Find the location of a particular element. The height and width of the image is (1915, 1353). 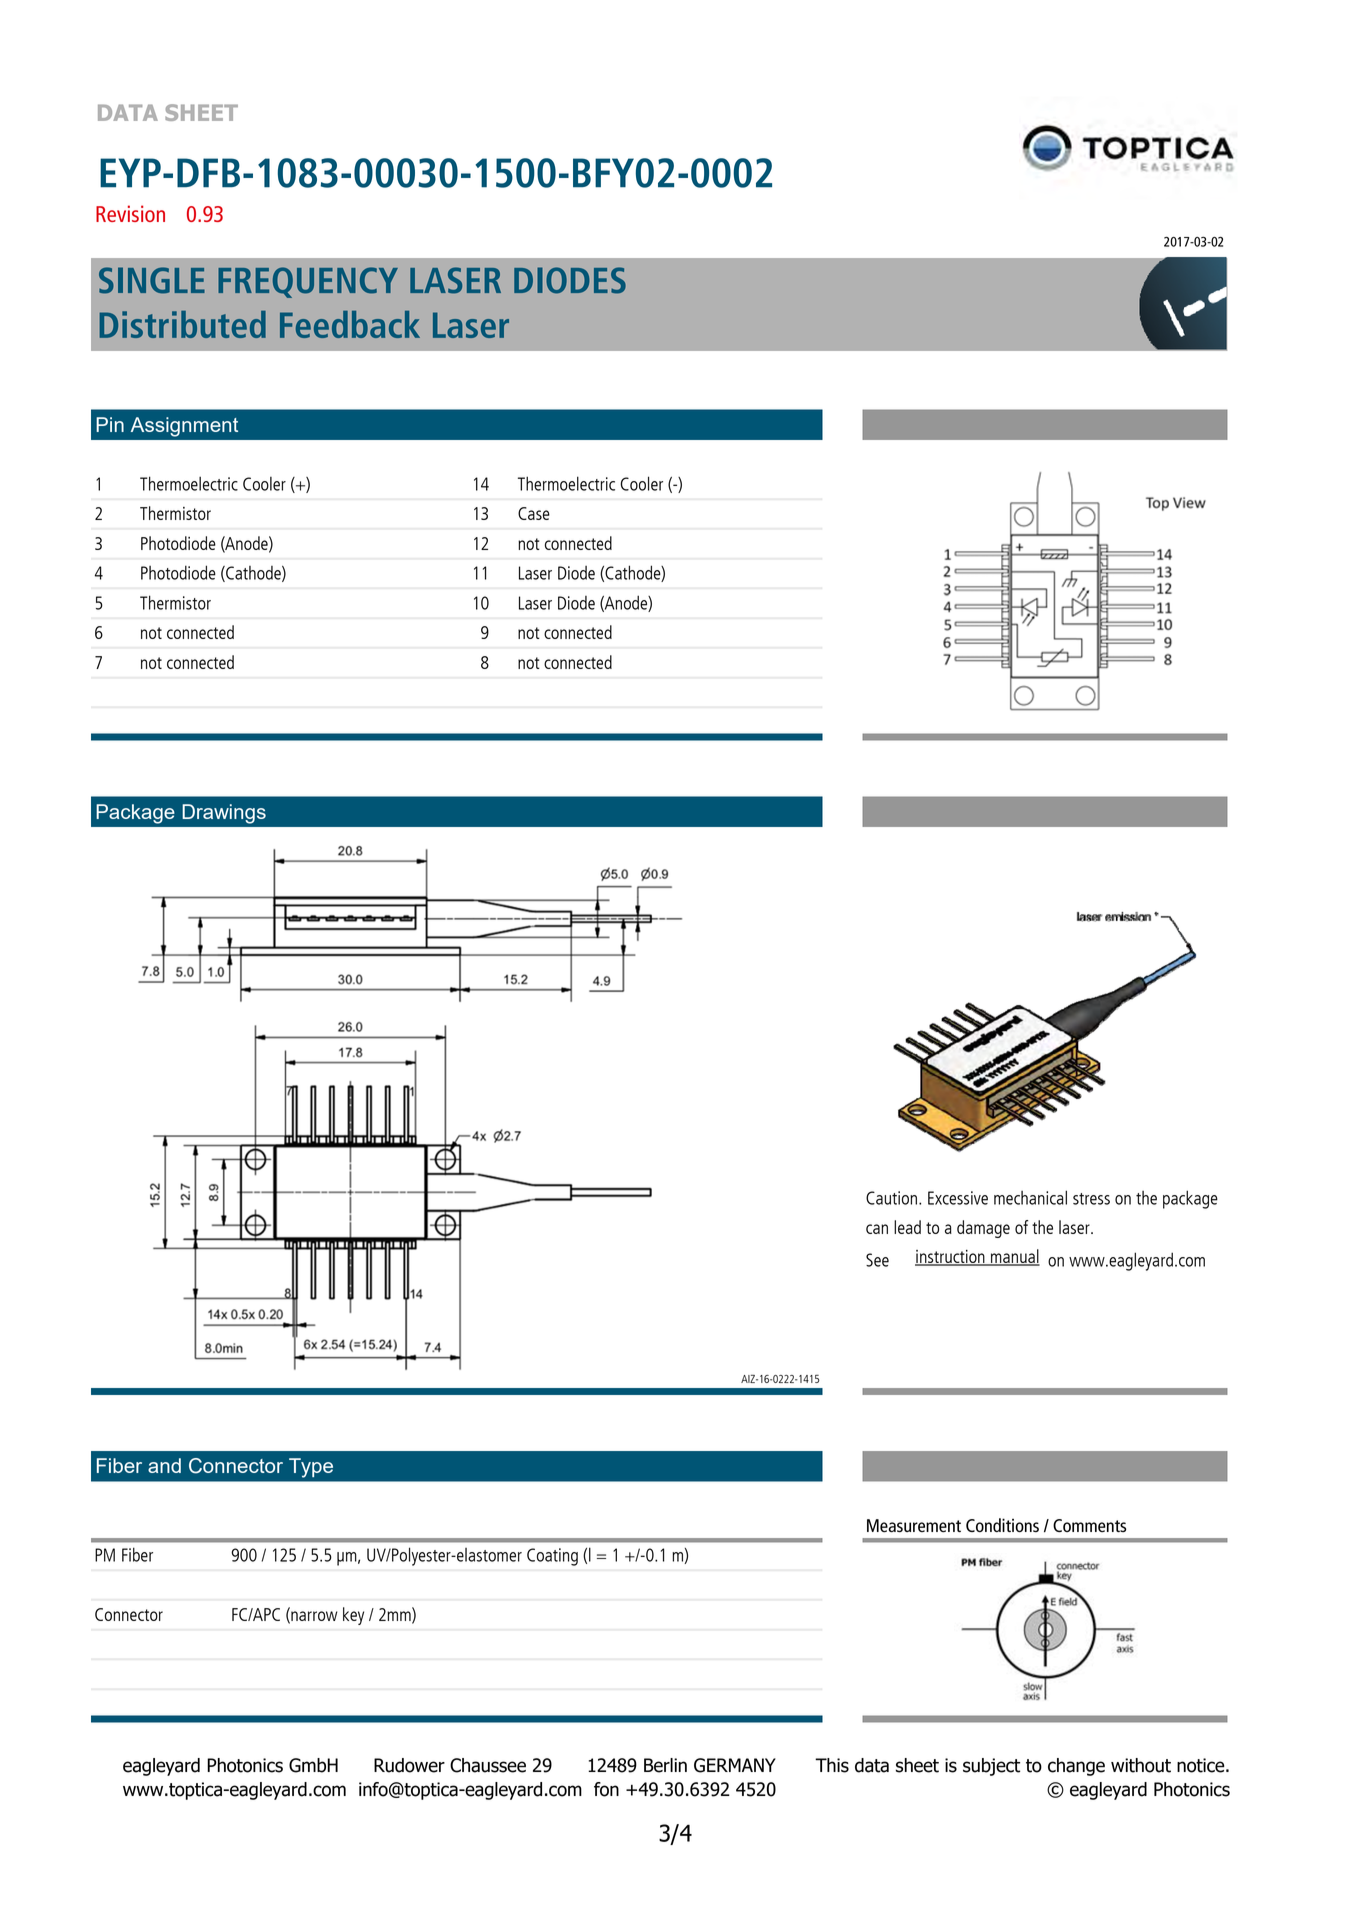

Drawings is located at coordinates (224, 814).
